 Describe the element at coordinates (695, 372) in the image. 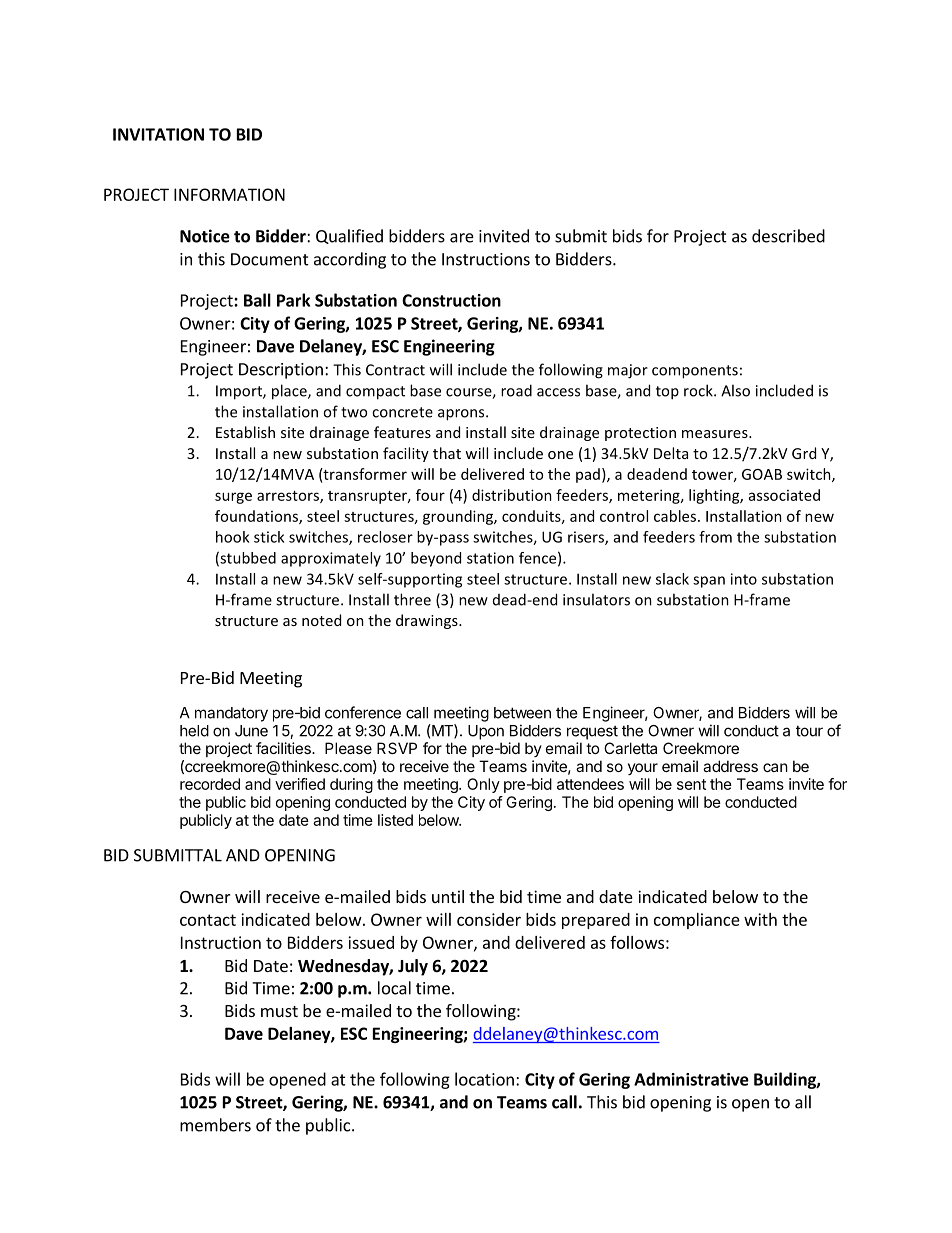

I see `components` at that location.
